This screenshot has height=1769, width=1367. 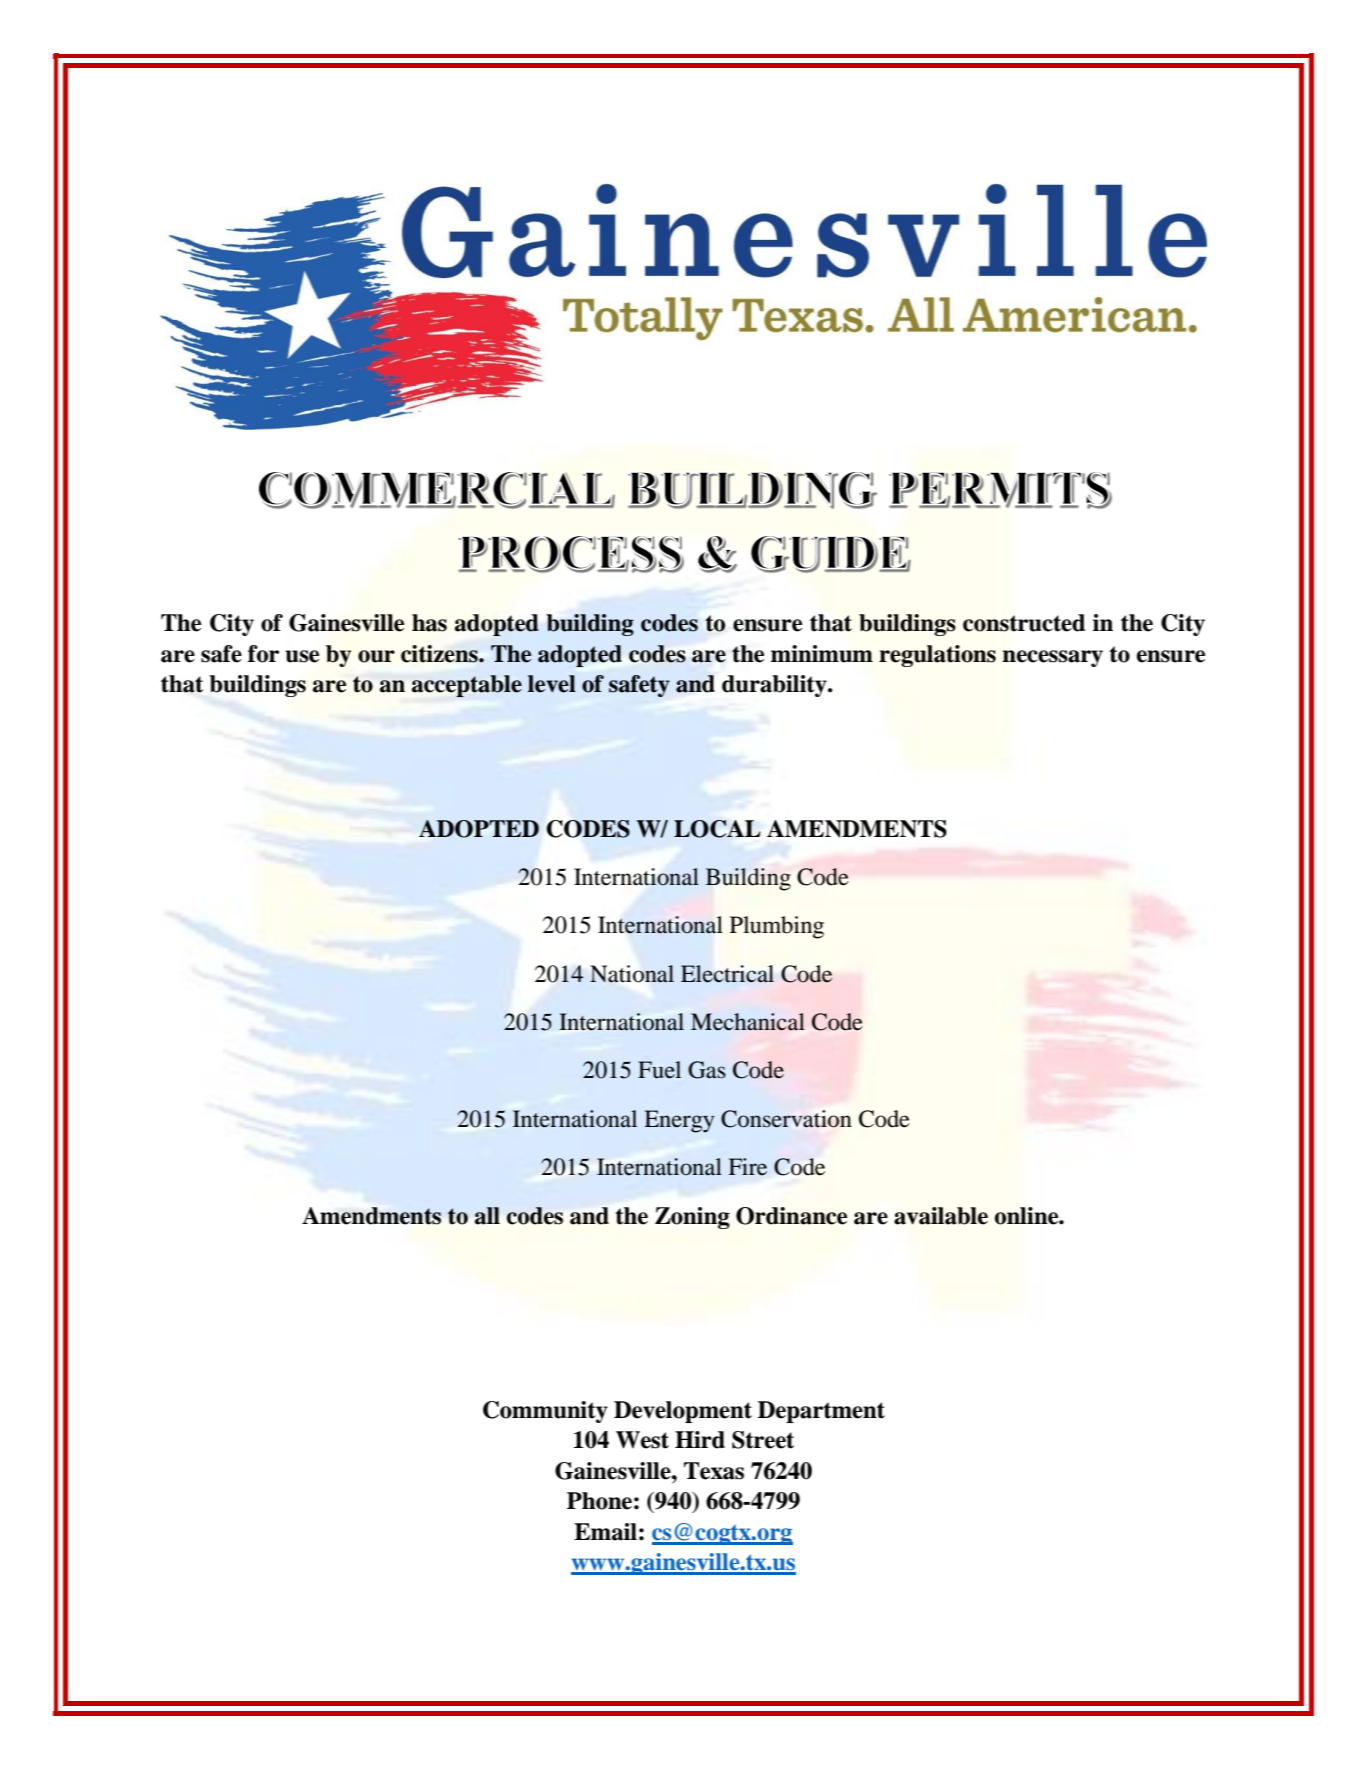 I want to click on Mechanical, so click(x=748, y=1022).
